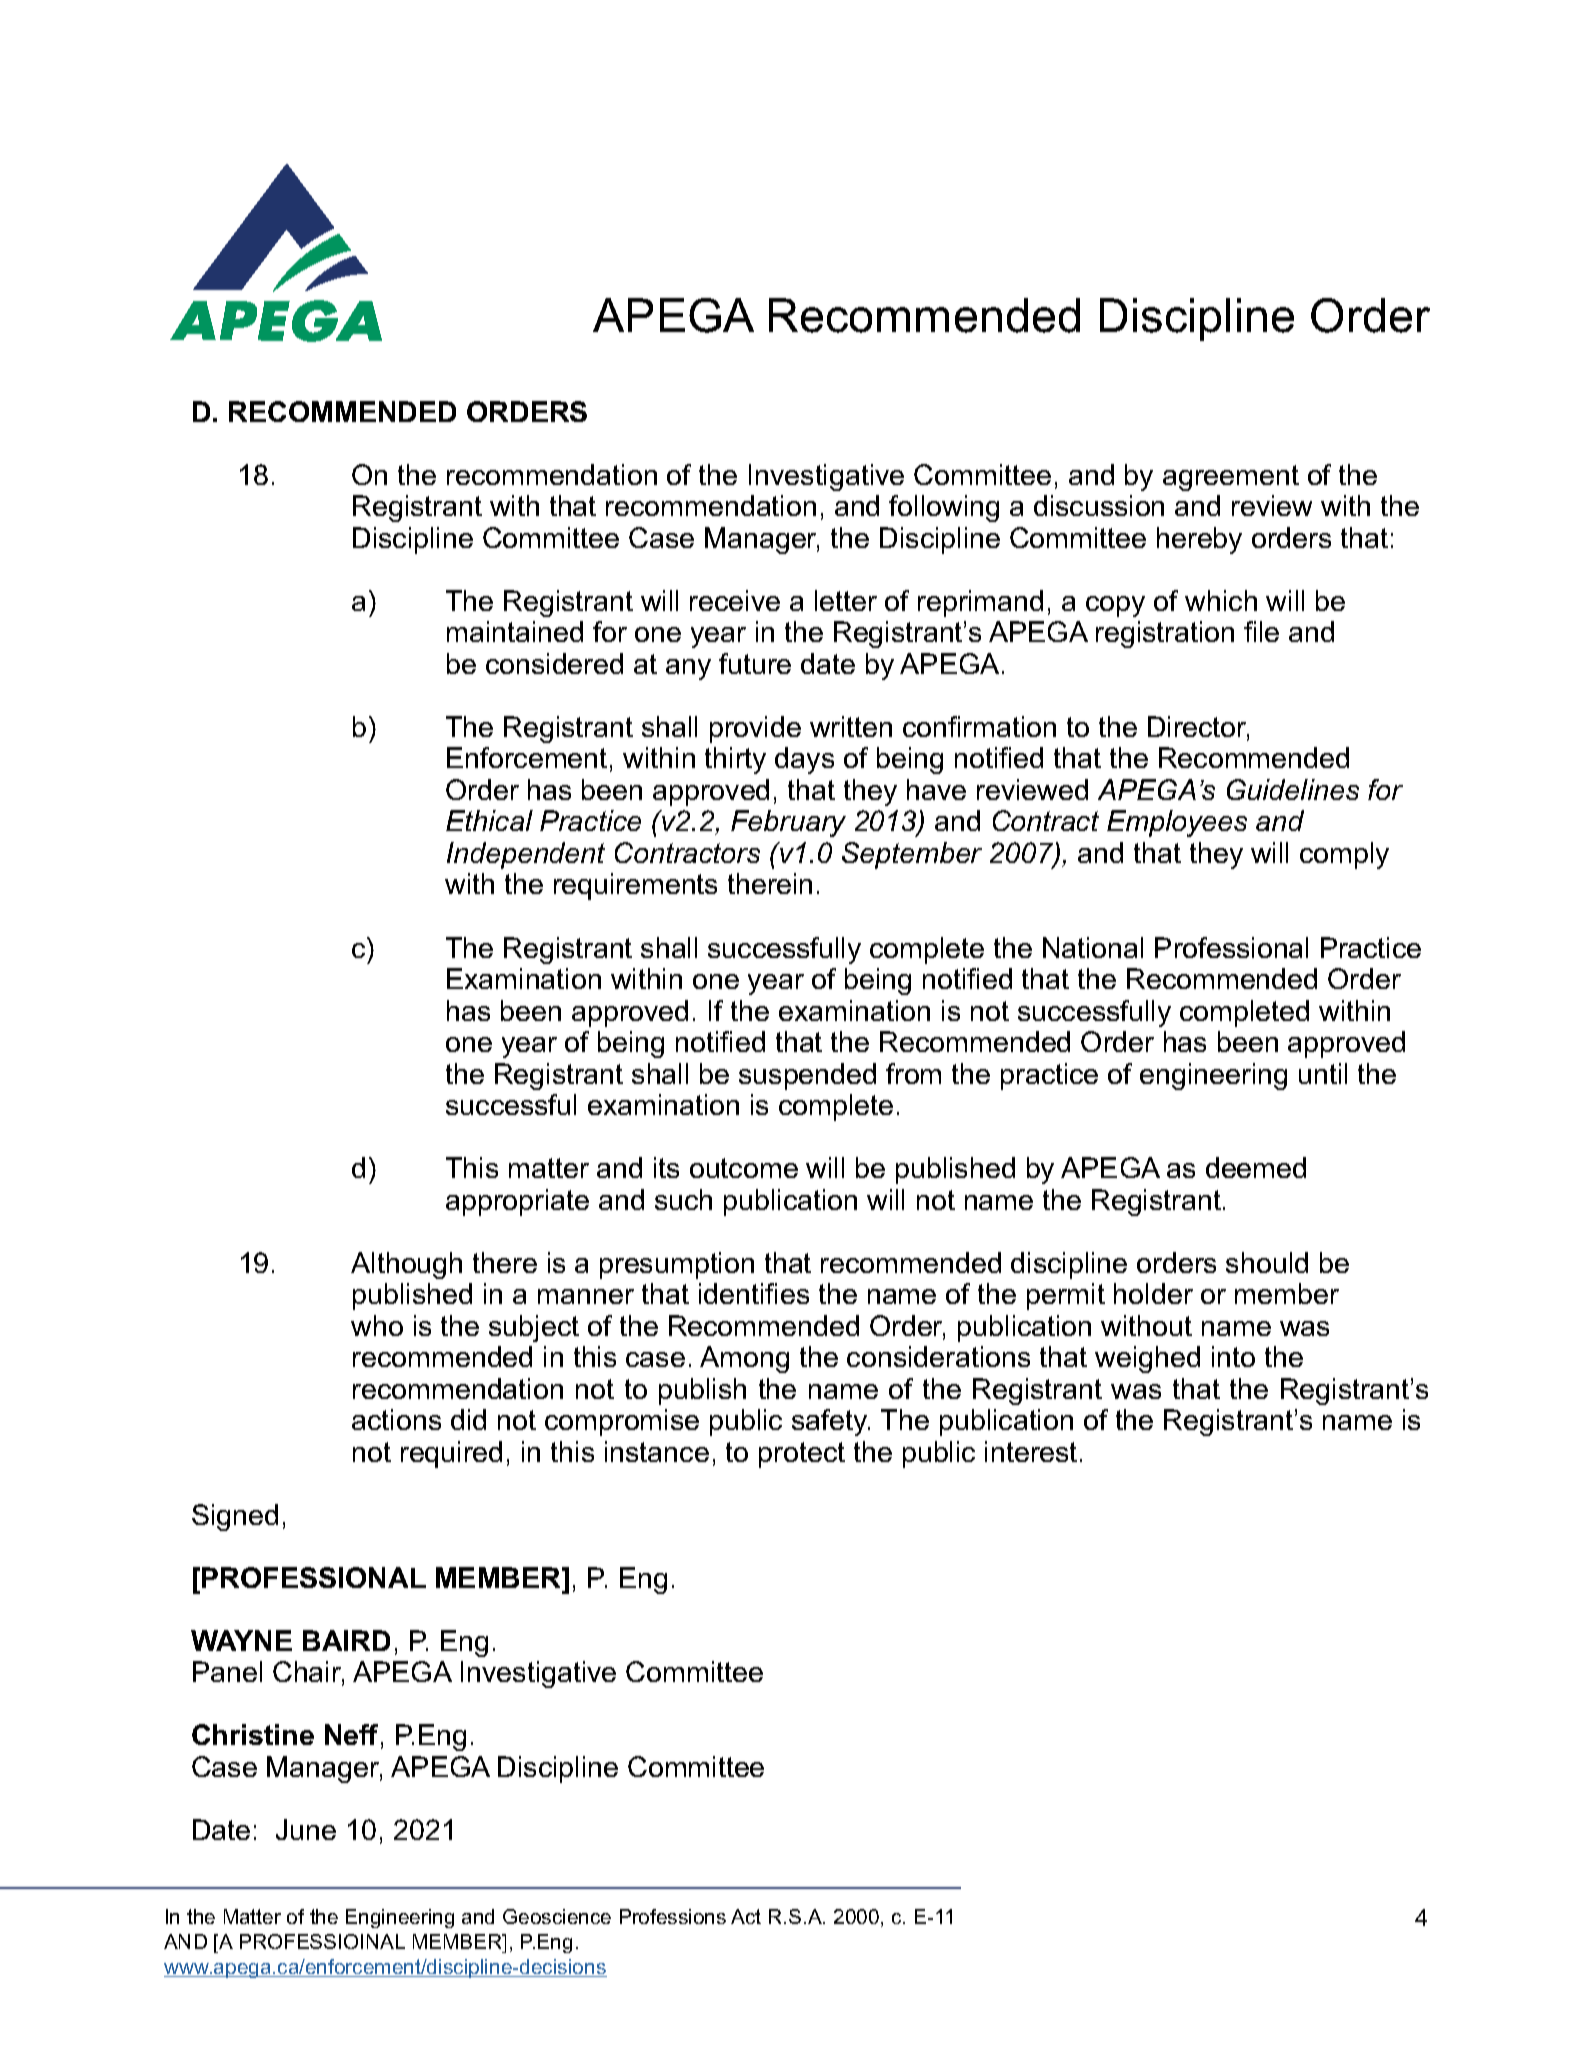  I want to click on Employees, so click(1177, 823).
